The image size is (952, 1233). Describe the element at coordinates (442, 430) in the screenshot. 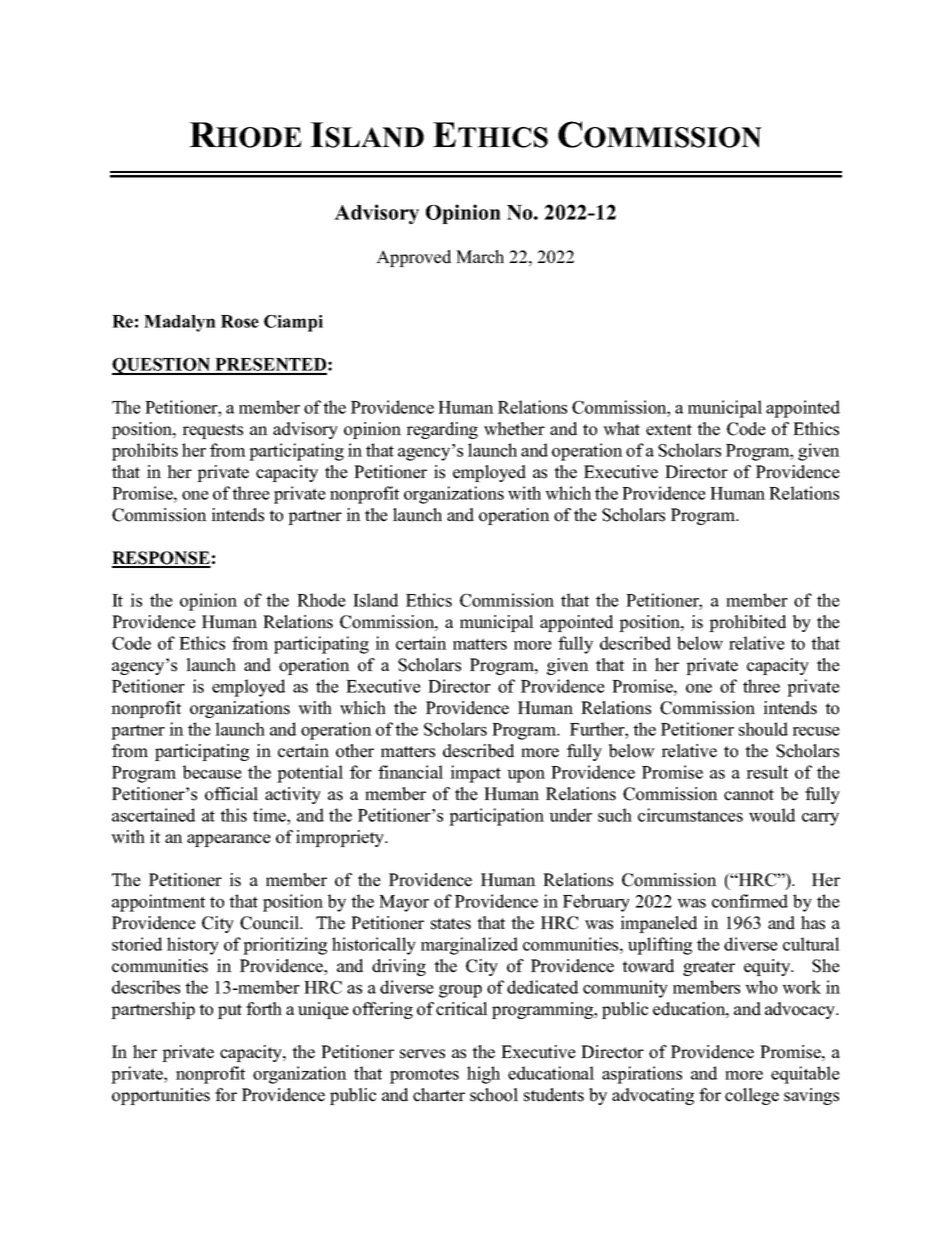

I see `regarding` at that location.
